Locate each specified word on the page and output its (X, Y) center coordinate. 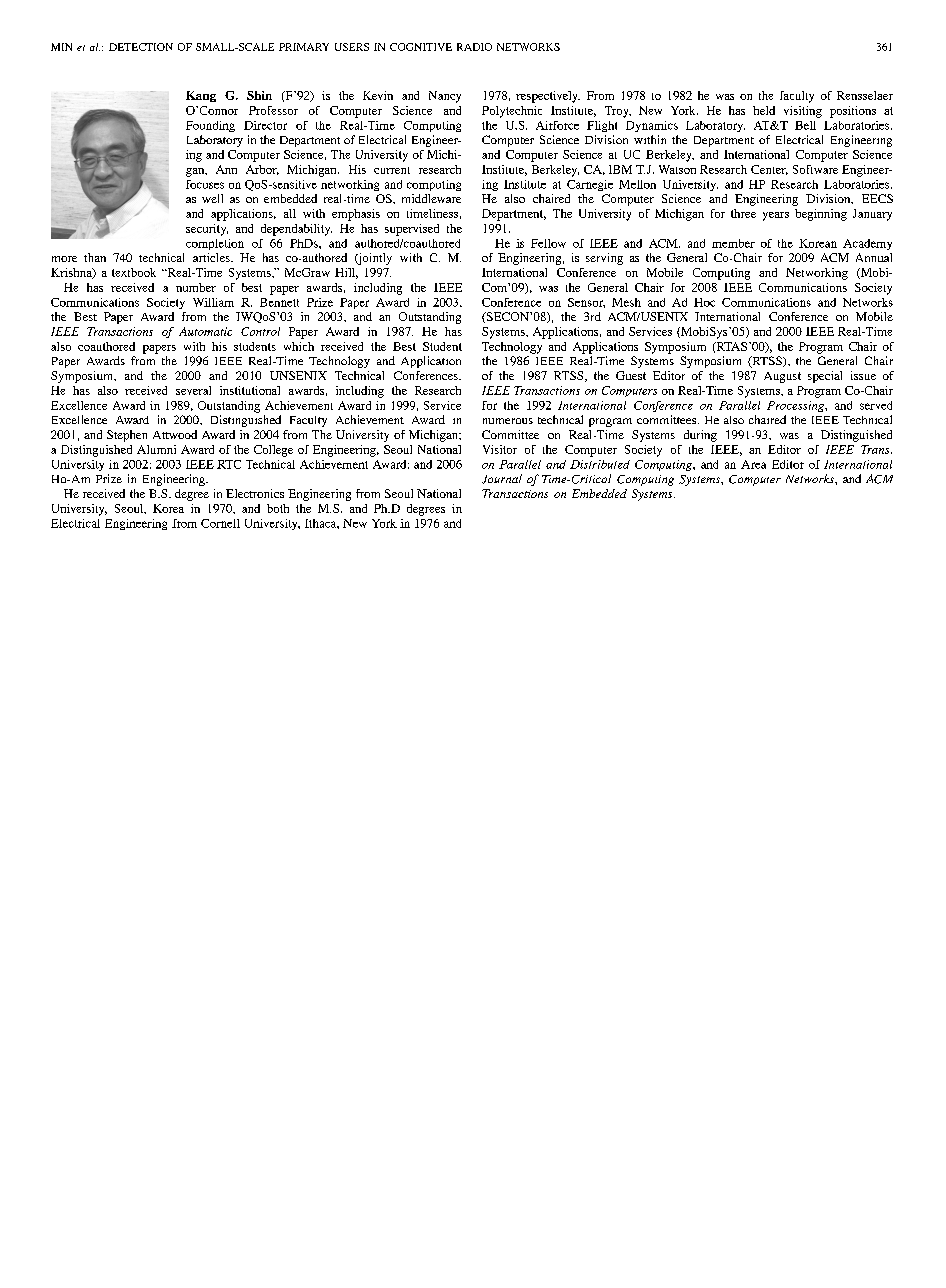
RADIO (474, 47)
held (764, 110)
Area (753, 464)
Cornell (220, 523)
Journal (502, 479)
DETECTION (141, 47)
